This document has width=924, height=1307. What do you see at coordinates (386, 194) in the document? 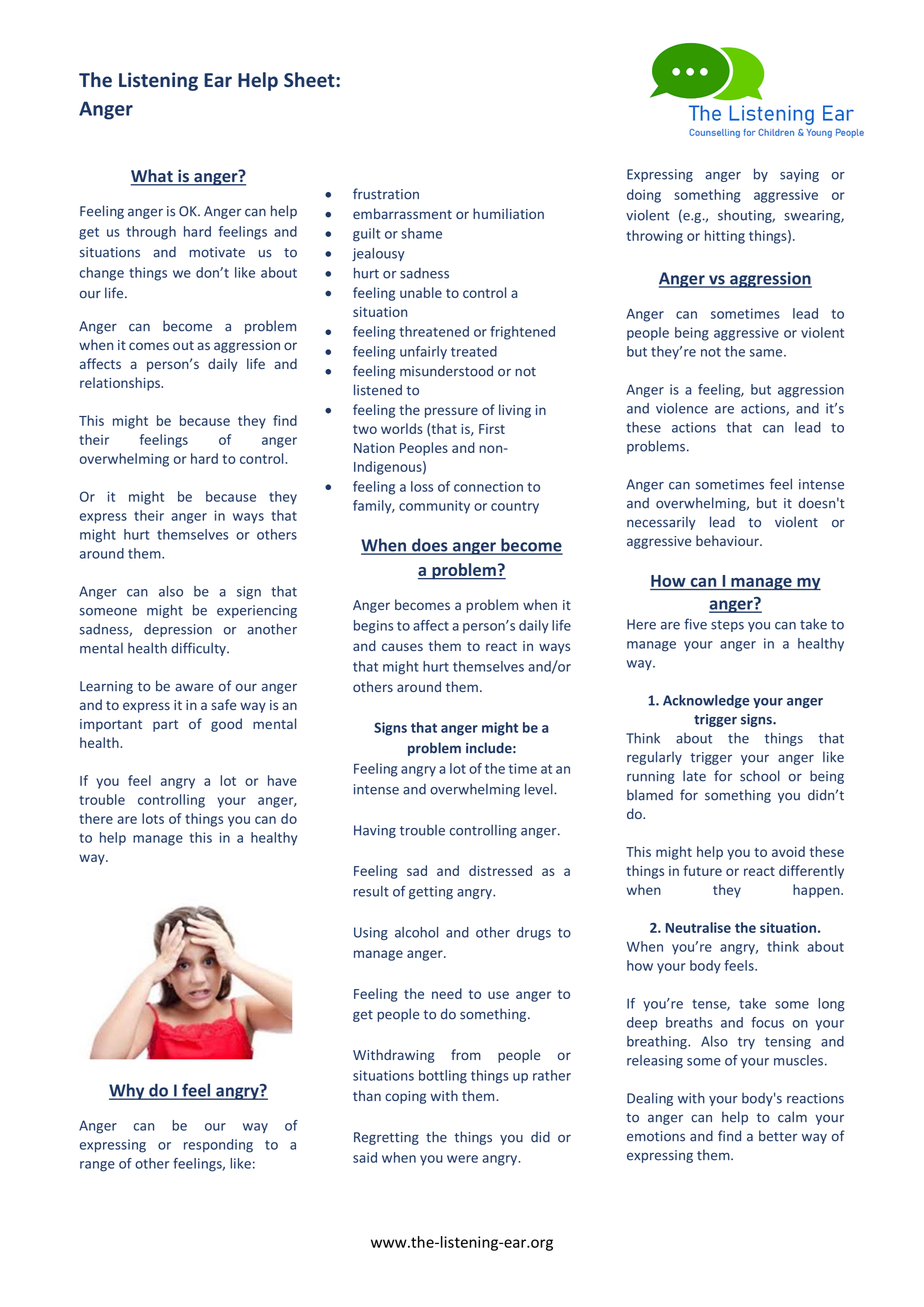
I see `frustration` at bounding box center [386, 194].
